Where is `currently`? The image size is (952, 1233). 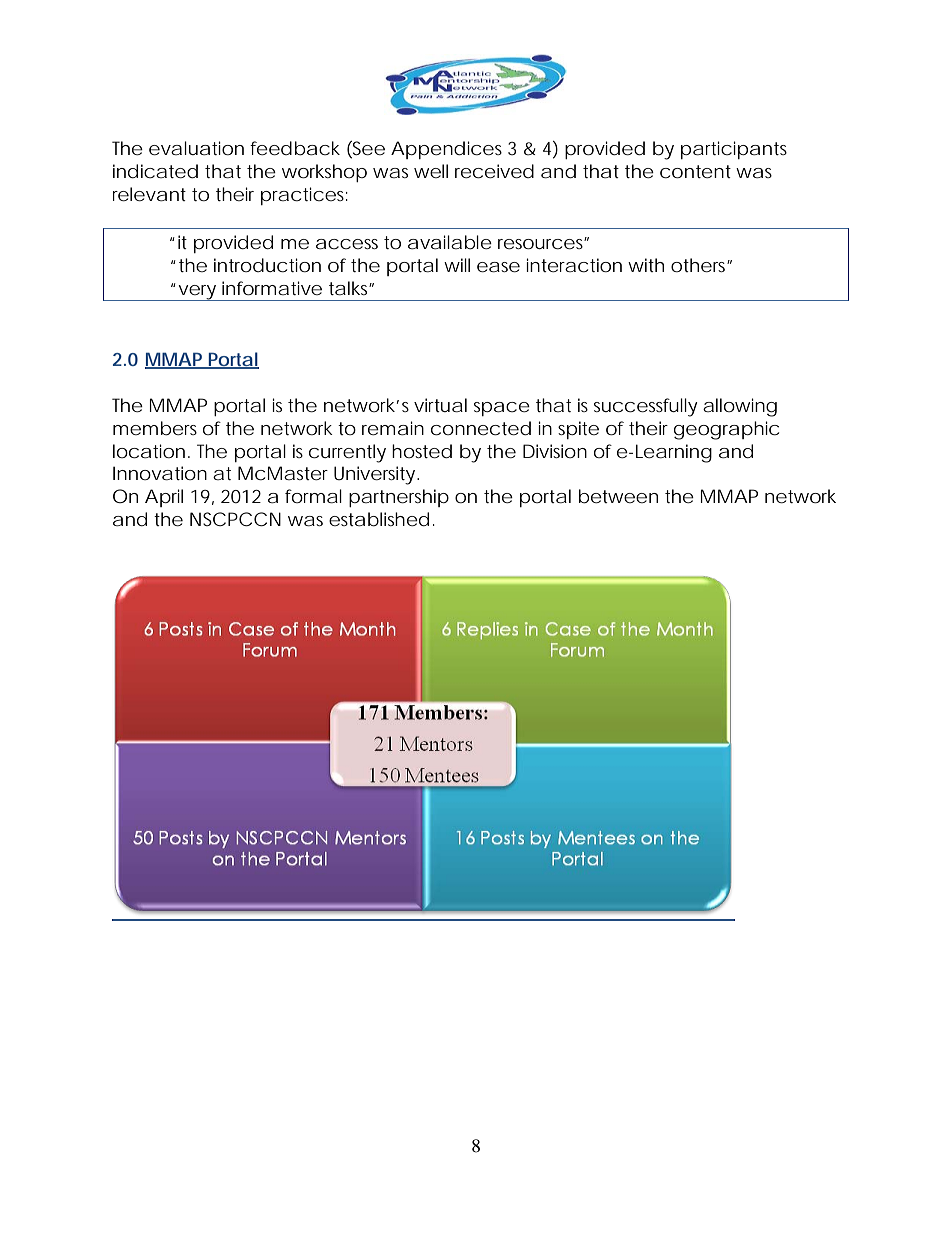
currently is located at coordinates (347, 453).
